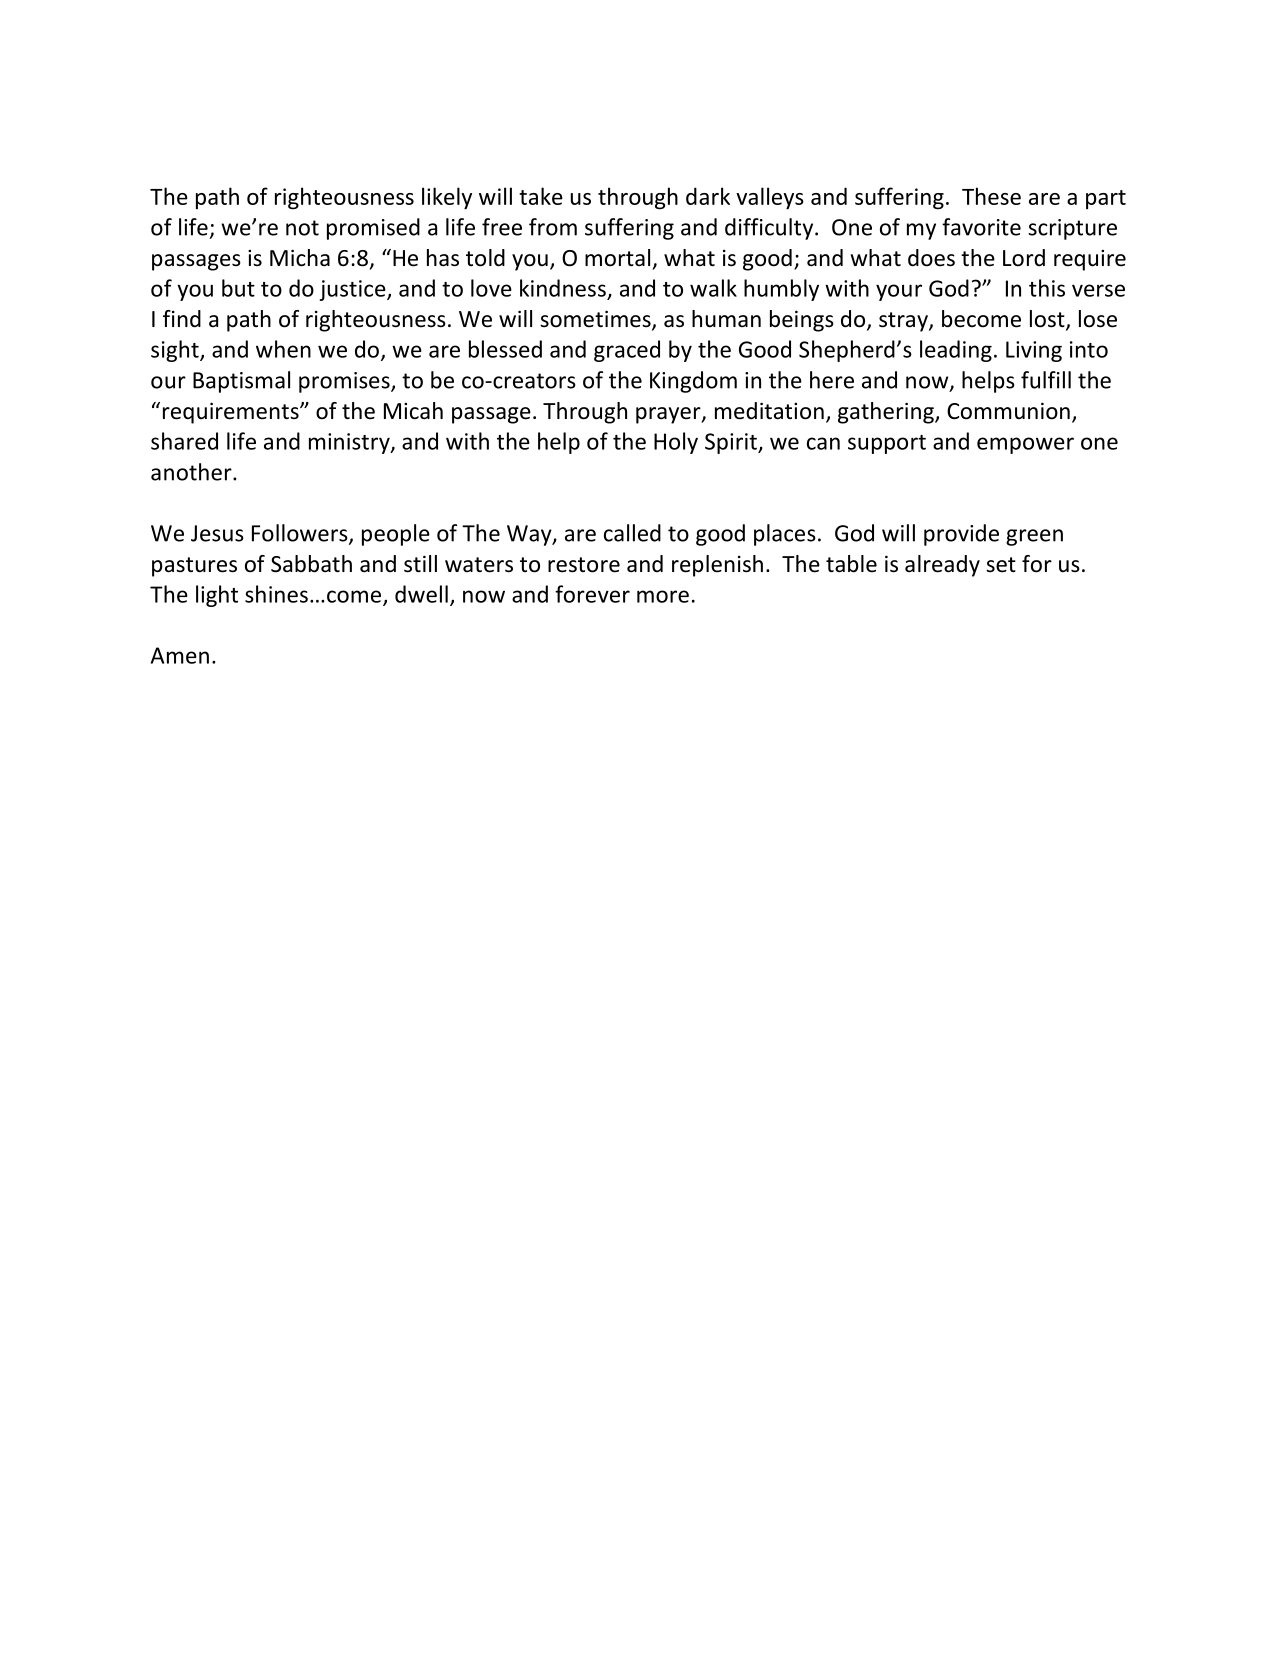  I want to click on Amen, so click(180, 655).
